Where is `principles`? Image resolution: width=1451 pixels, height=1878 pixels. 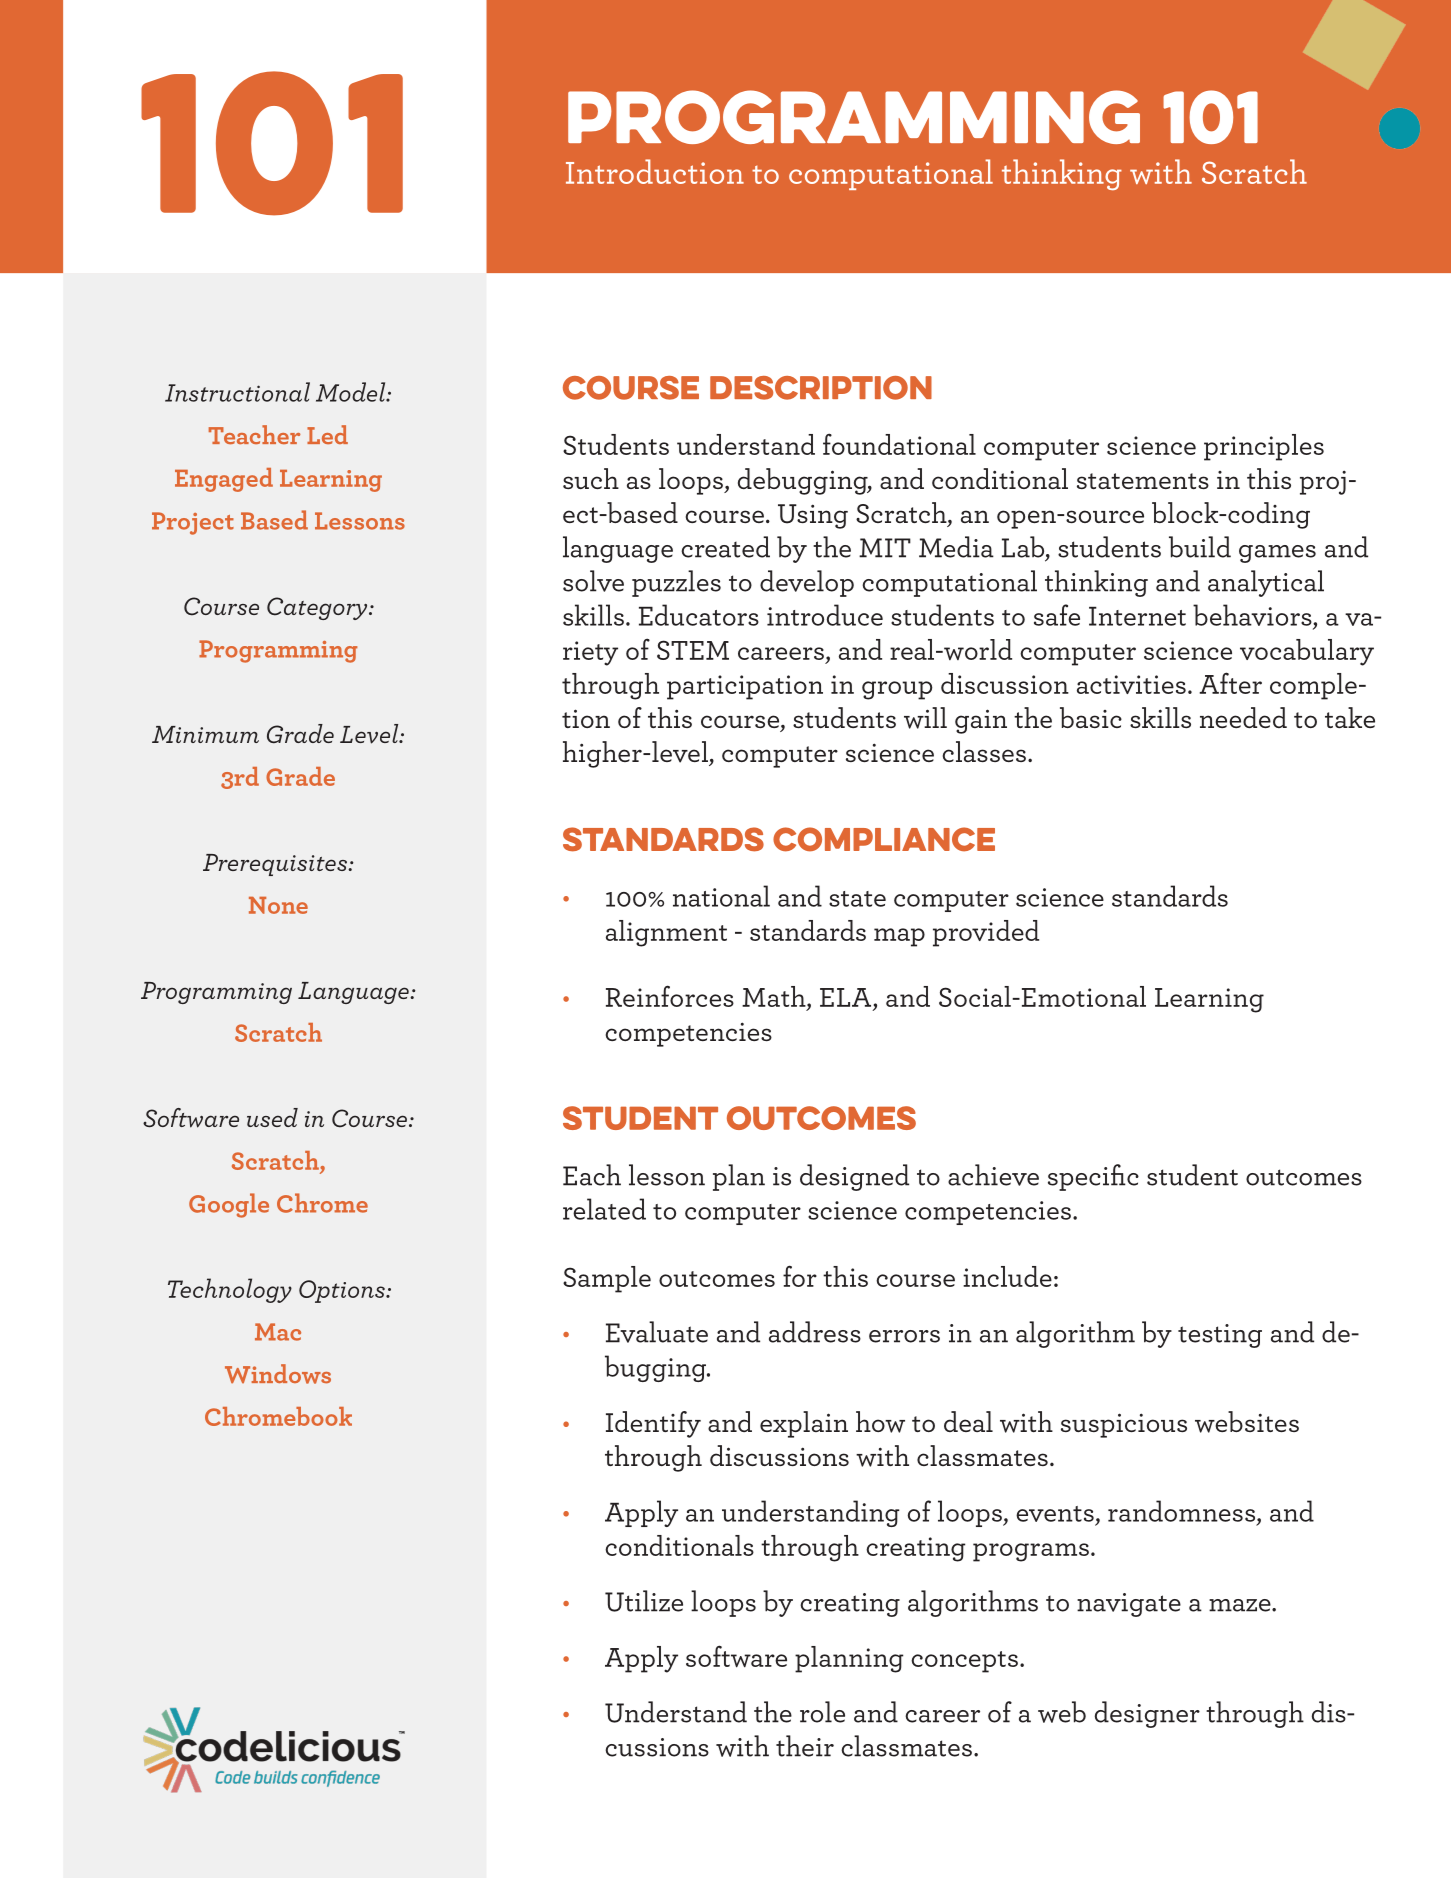
principles is located at coordinates (1264, 447).
